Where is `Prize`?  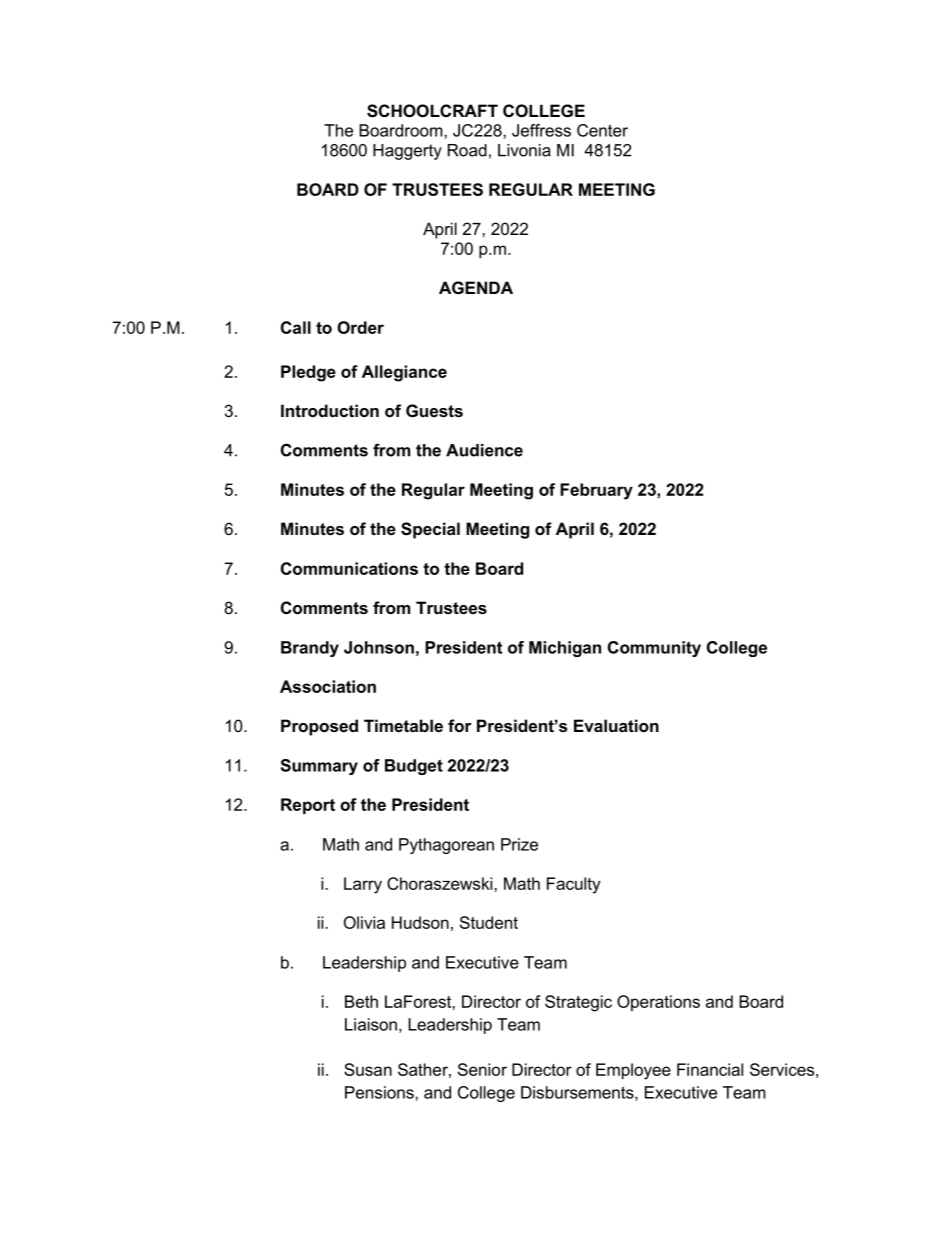 Prize is located at coordinates (519, 844).
